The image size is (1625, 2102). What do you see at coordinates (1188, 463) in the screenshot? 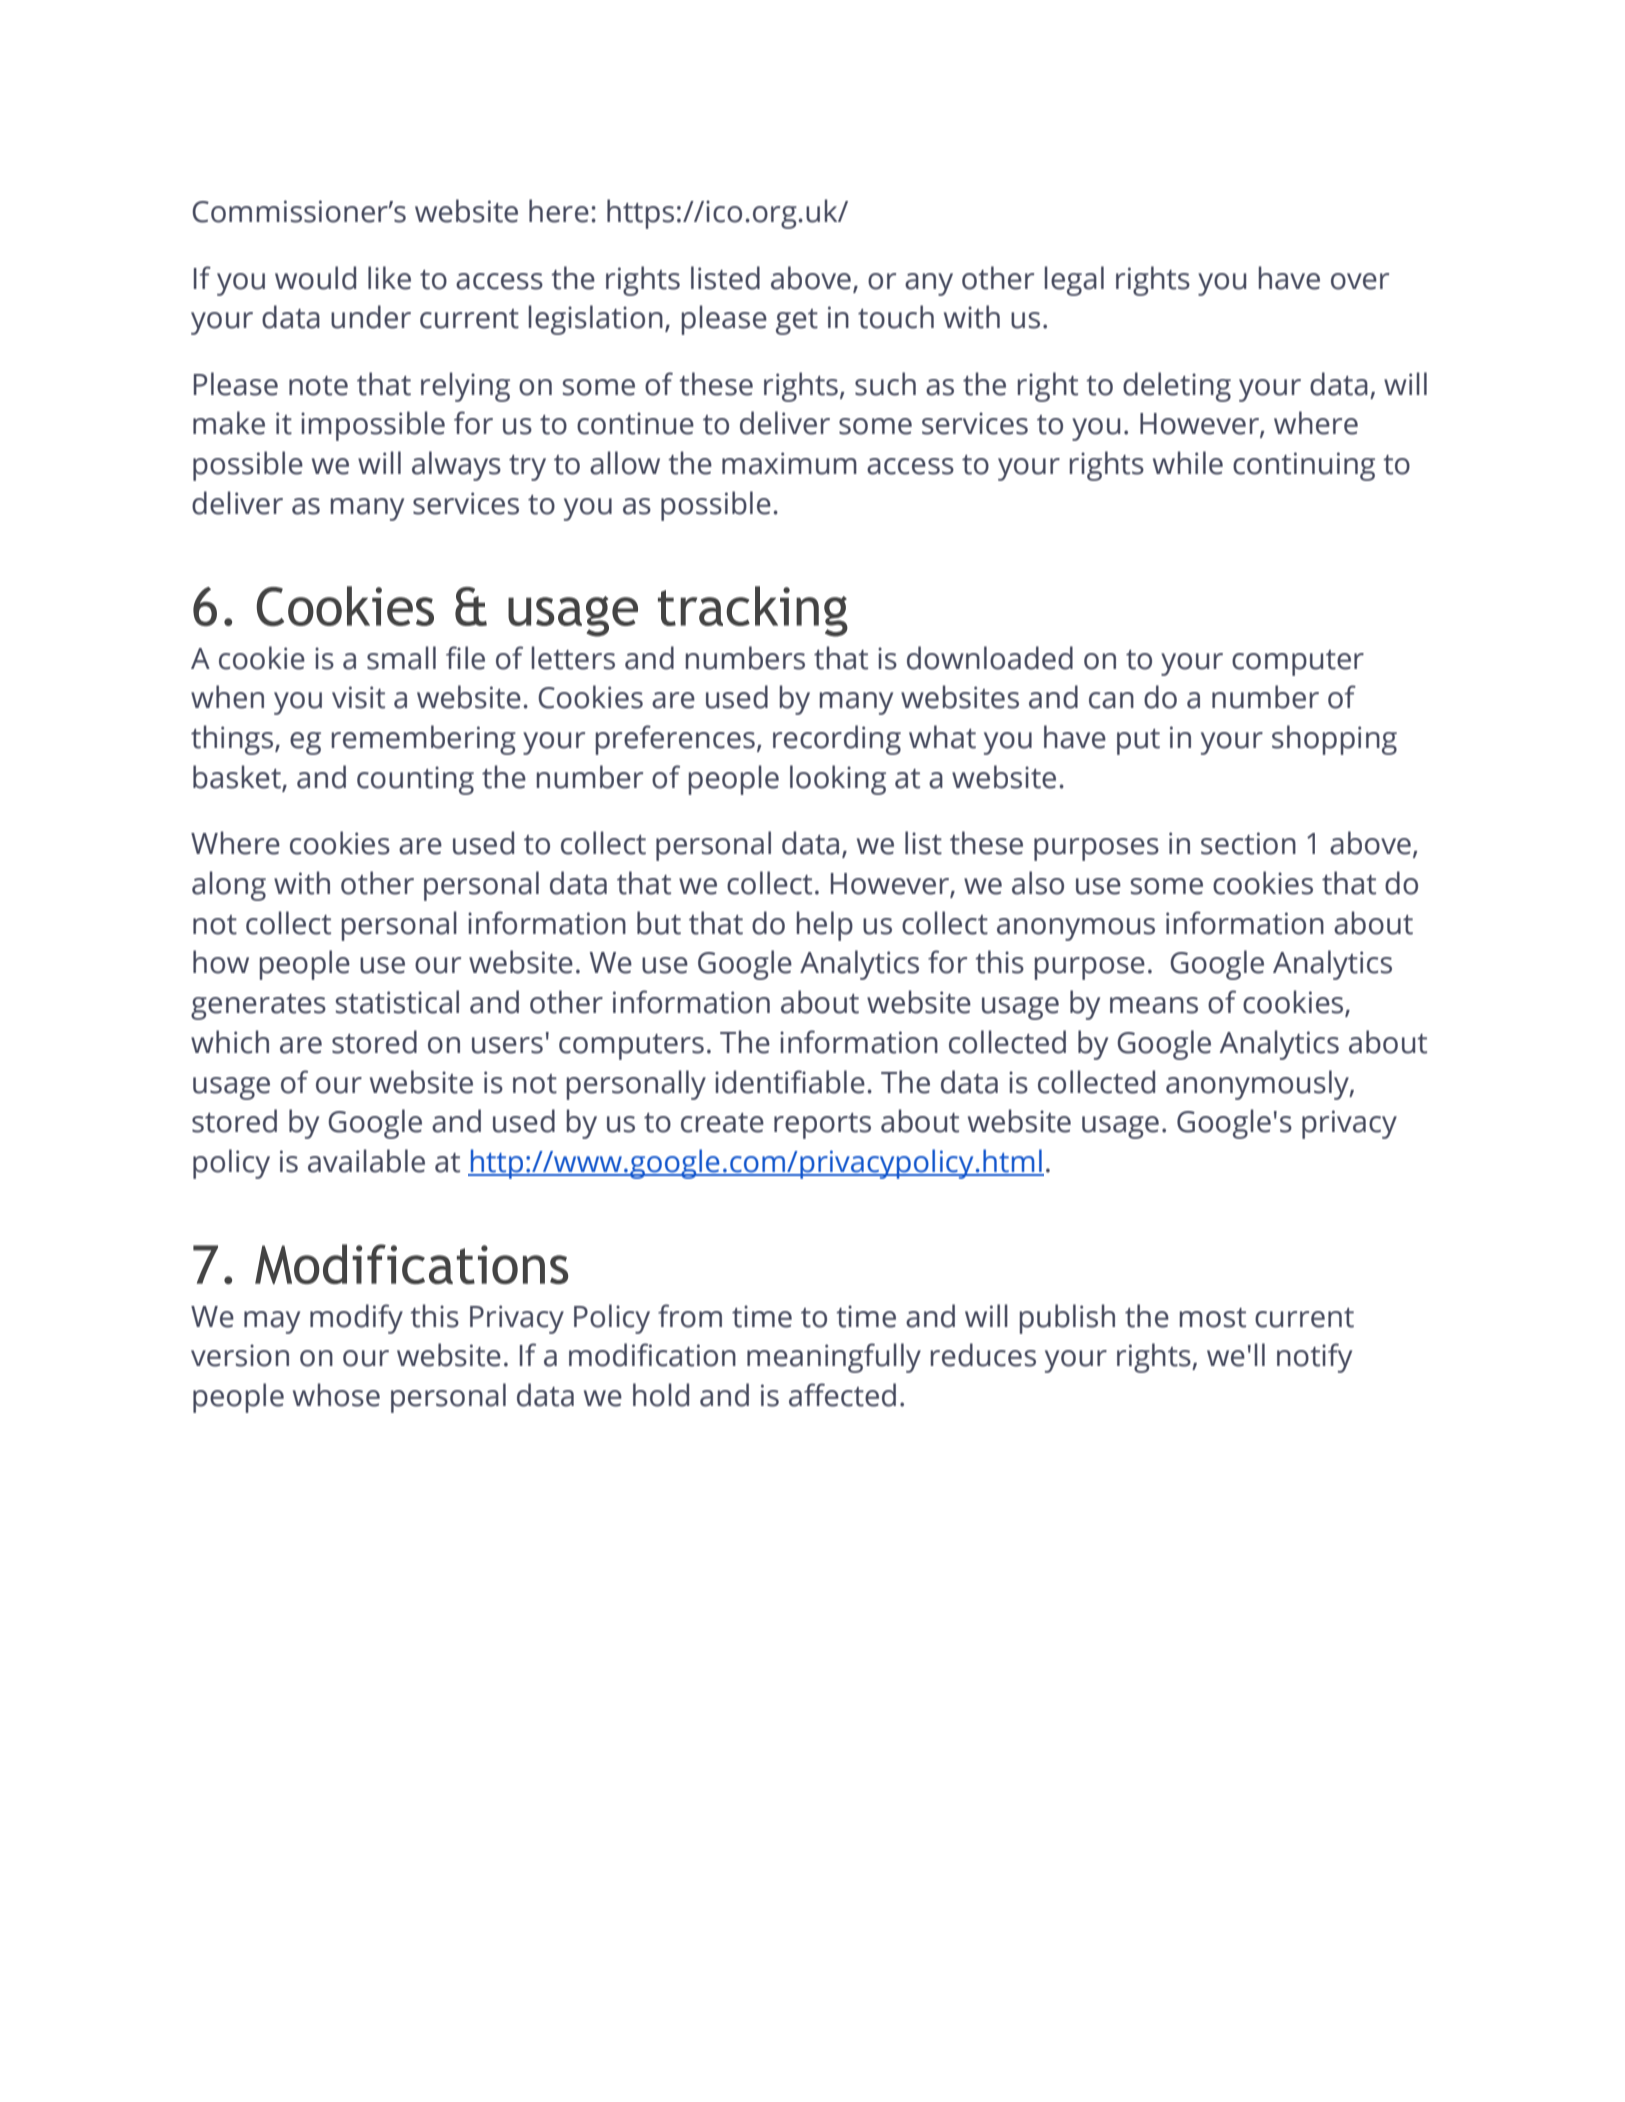
I see `while` at bounding box center [1188, 463].
